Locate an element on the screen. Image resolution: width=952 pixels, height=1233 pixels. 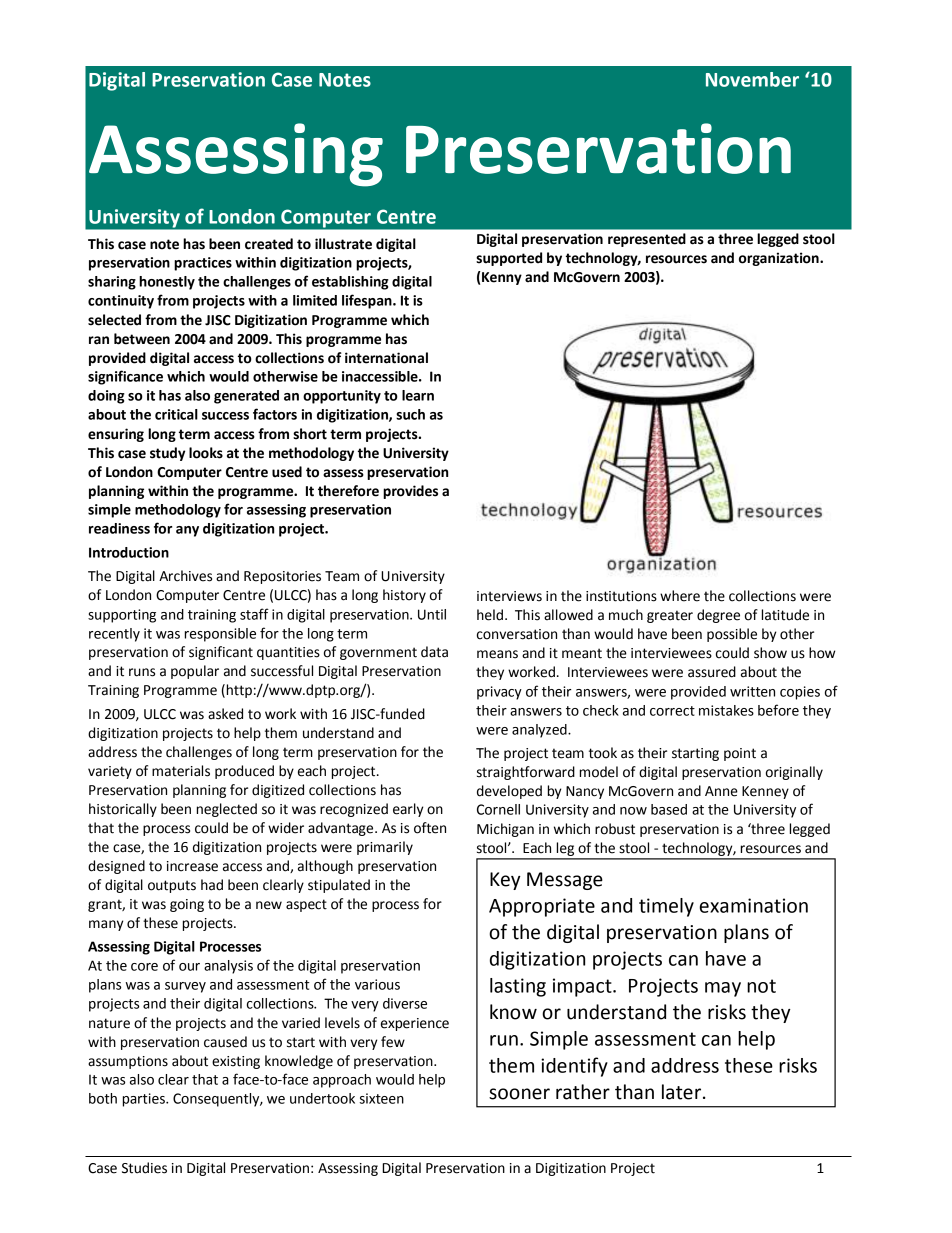
supported is located at coordinates (509, 259).
